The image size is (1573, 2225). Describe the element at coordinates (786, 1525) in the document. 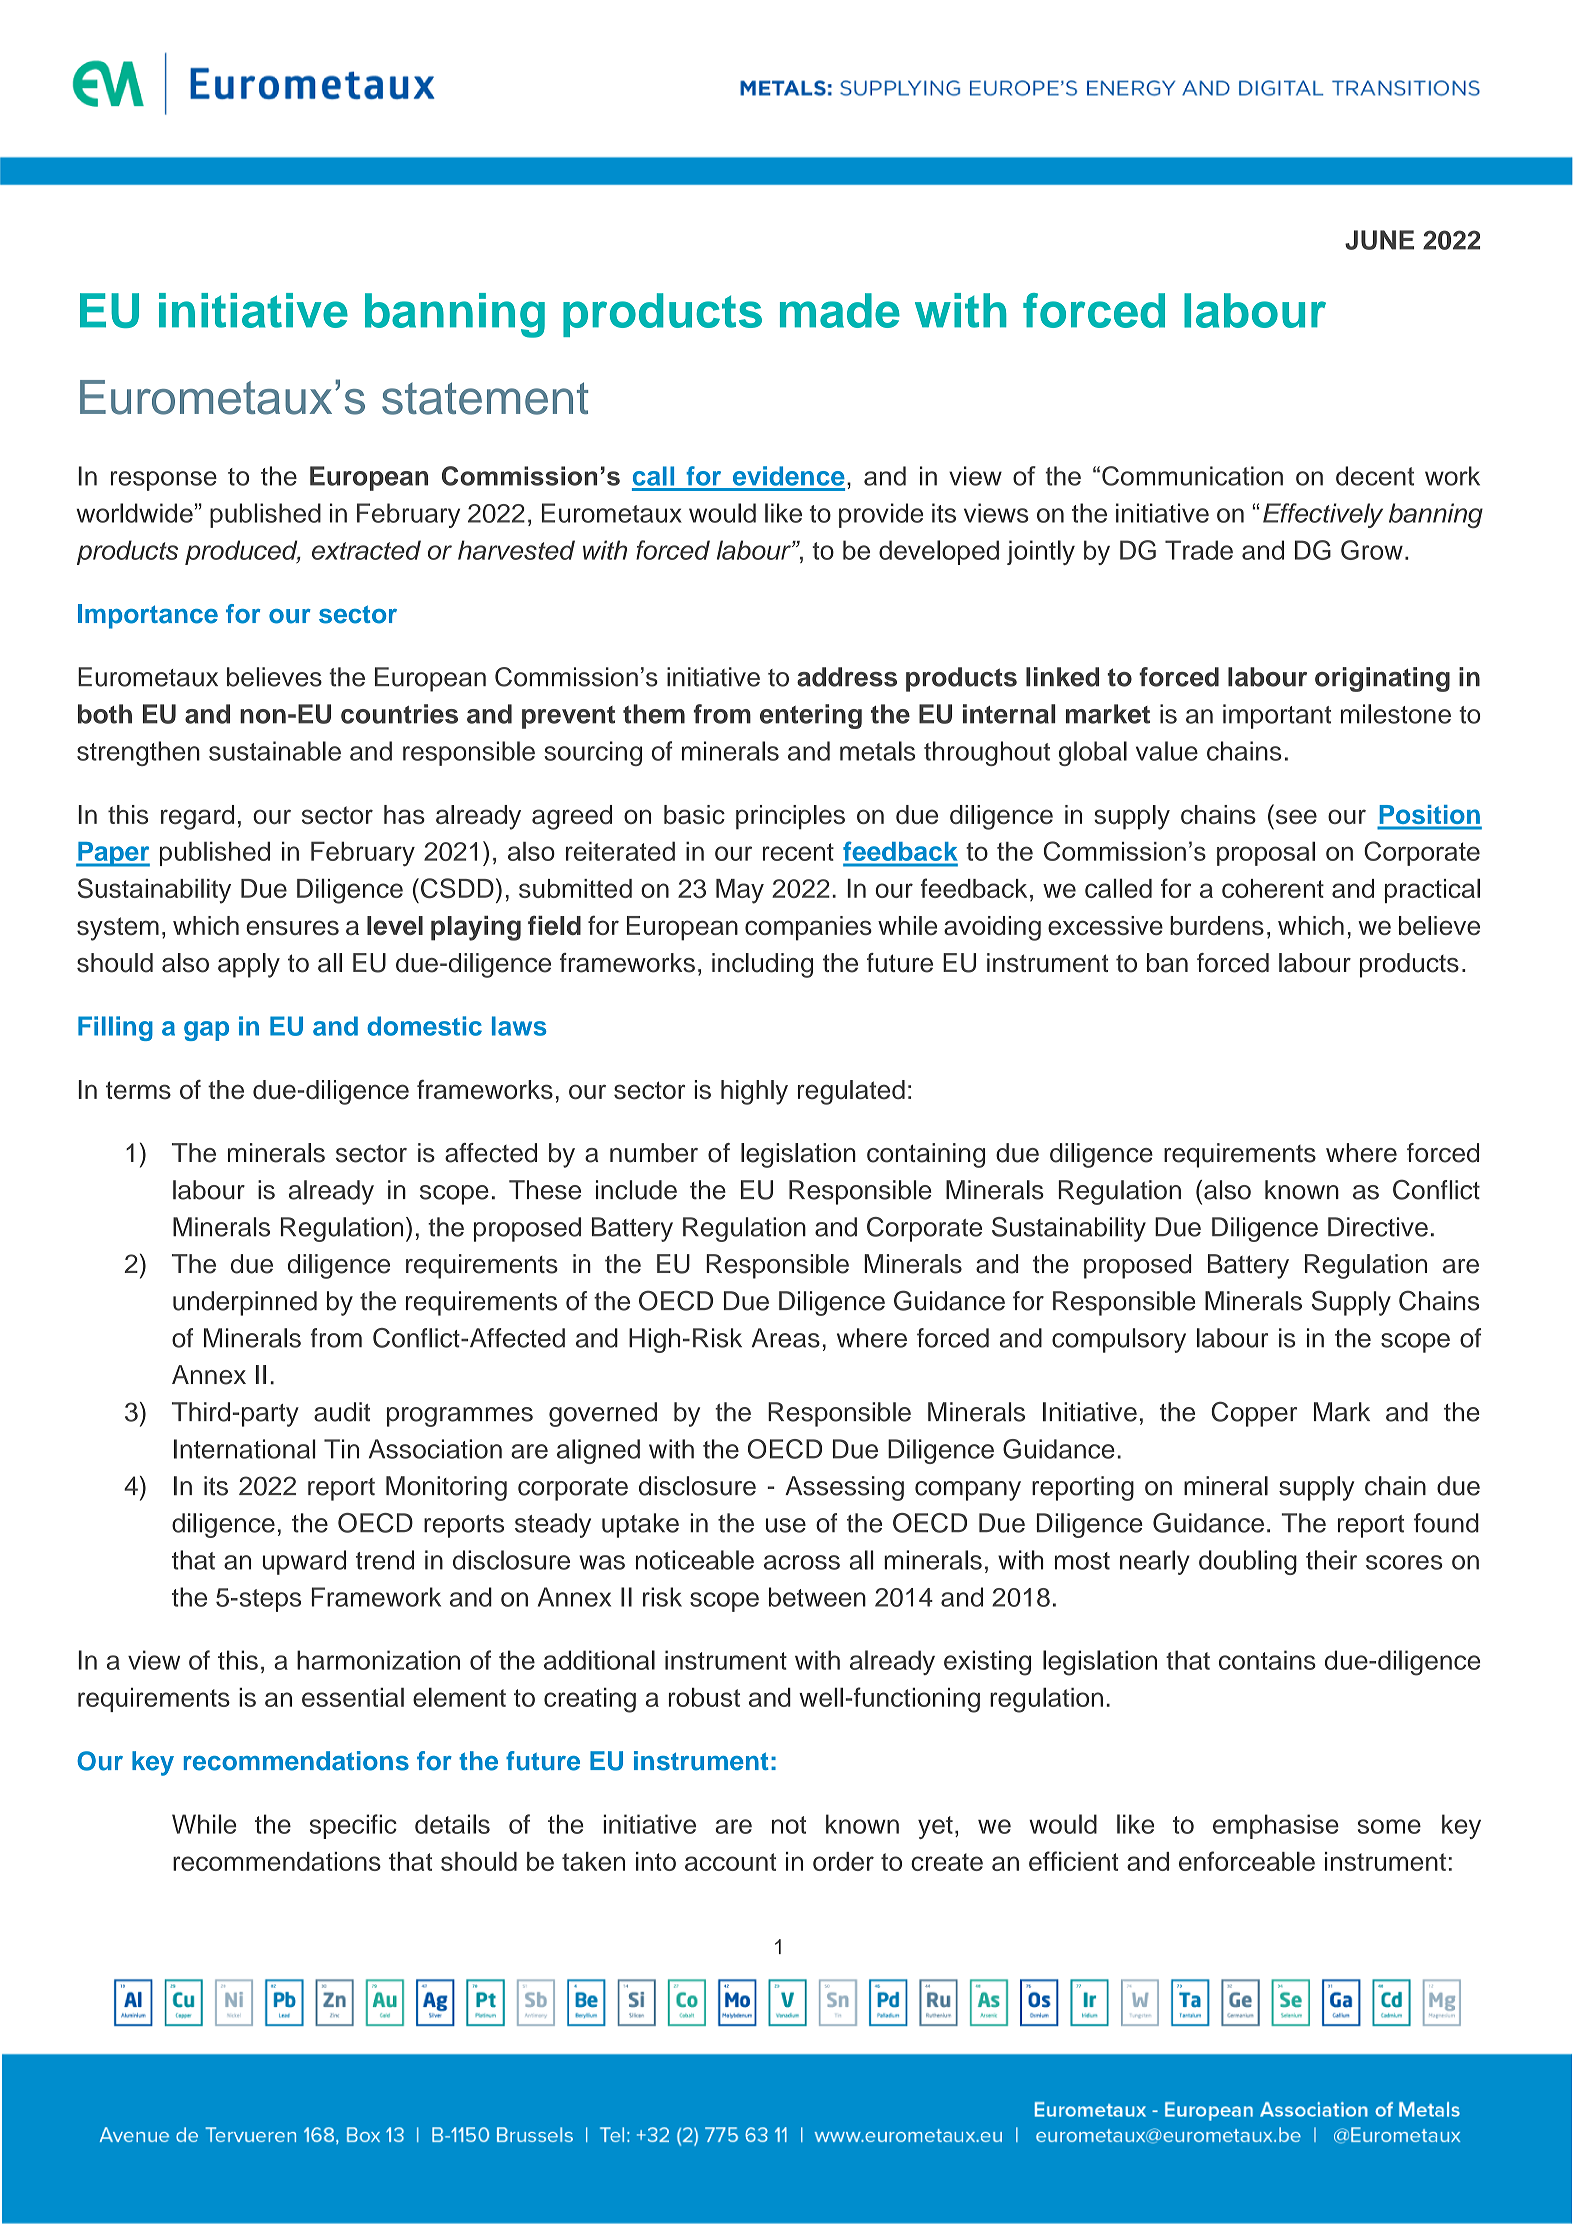

I see `use` at that location.
